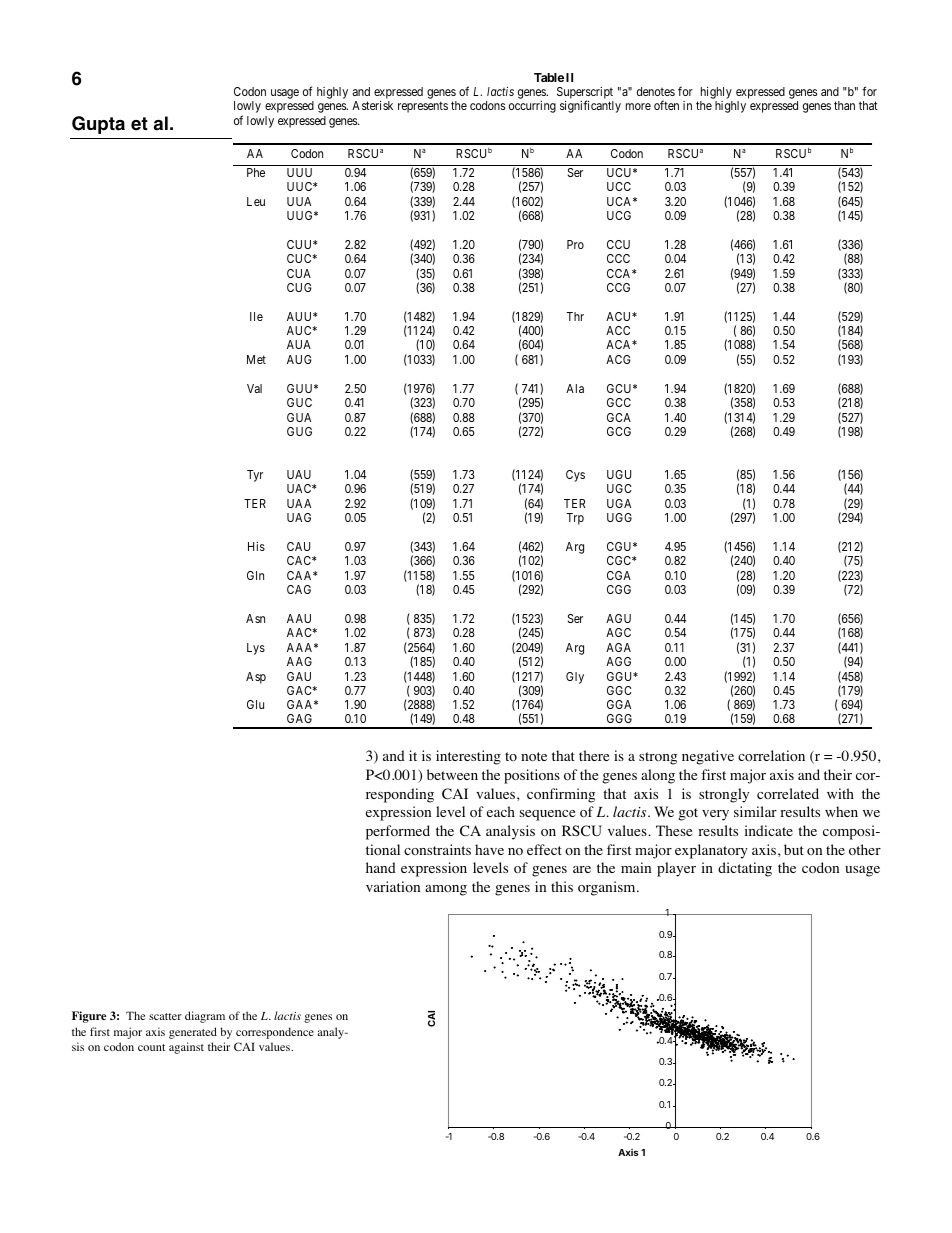  Describe the element at coordinates (165, 1016) in the screenshot. I see `scatter` at that location.
